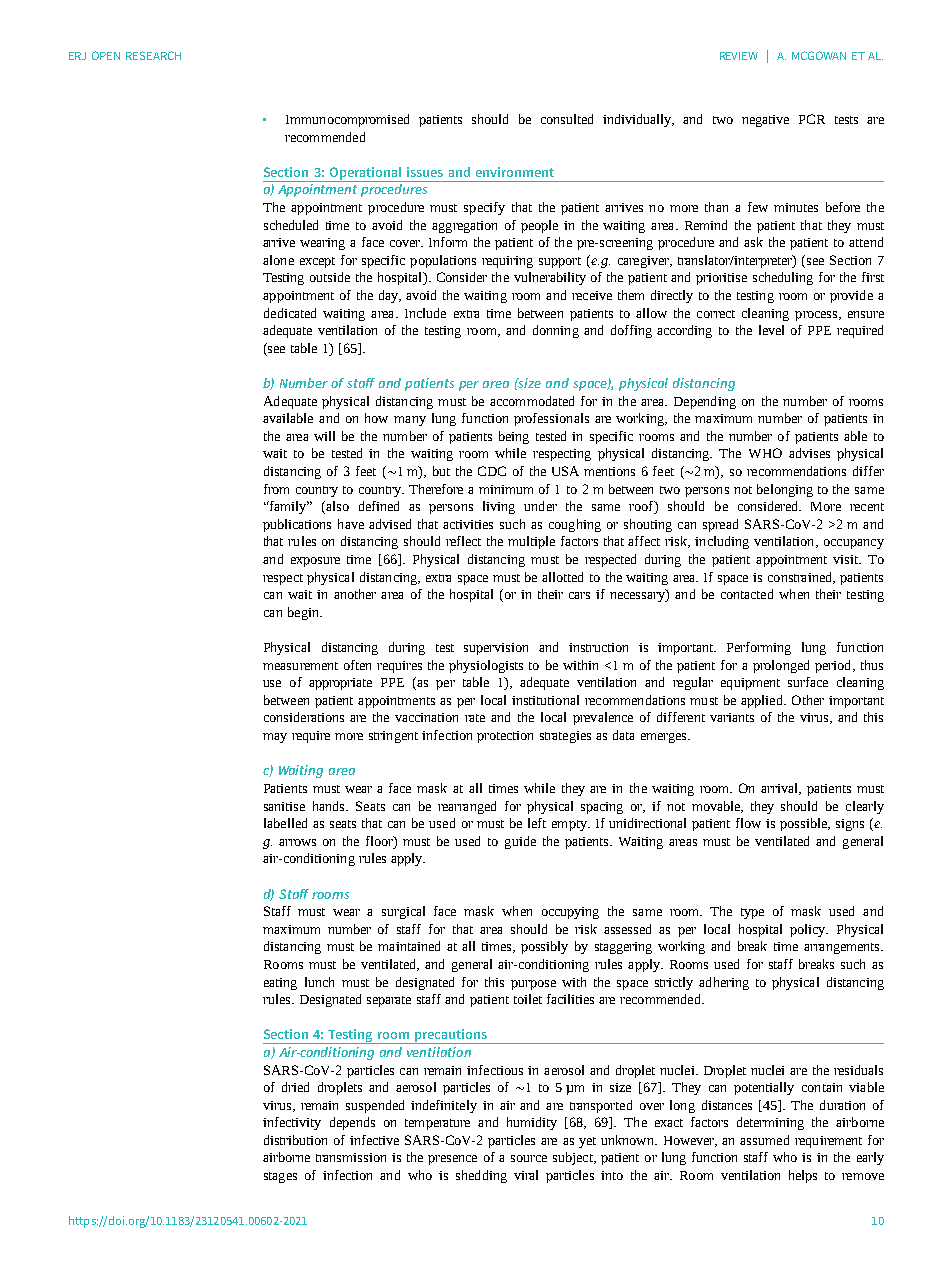 The height and width of the screenshot is (1270, 952). What do you see at coordinates (467, 807) in the screenshot?
I see `rearranged` at bounding box center [467, 807].
